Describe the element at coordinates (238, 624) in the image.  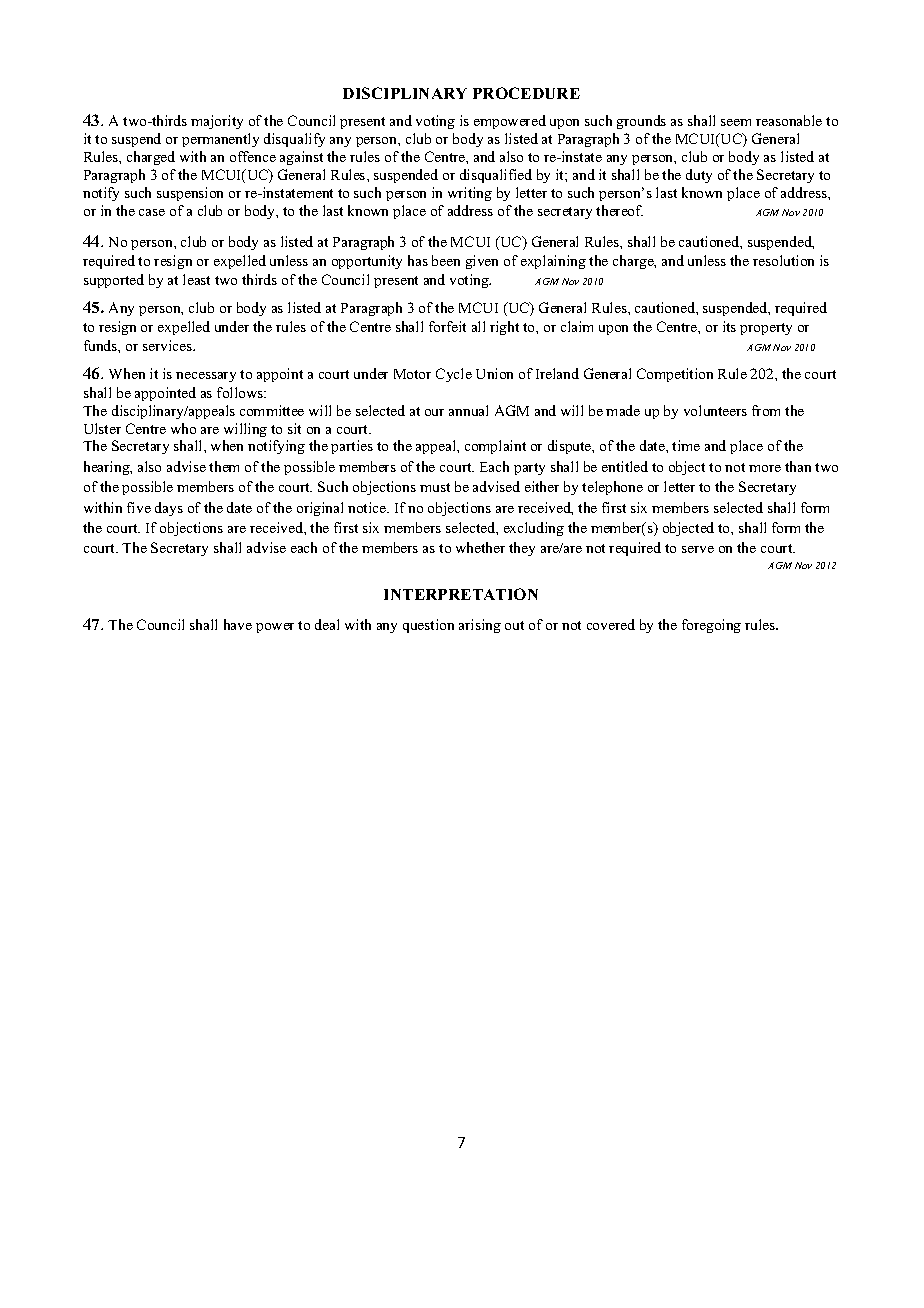
I see `have` at that location.
